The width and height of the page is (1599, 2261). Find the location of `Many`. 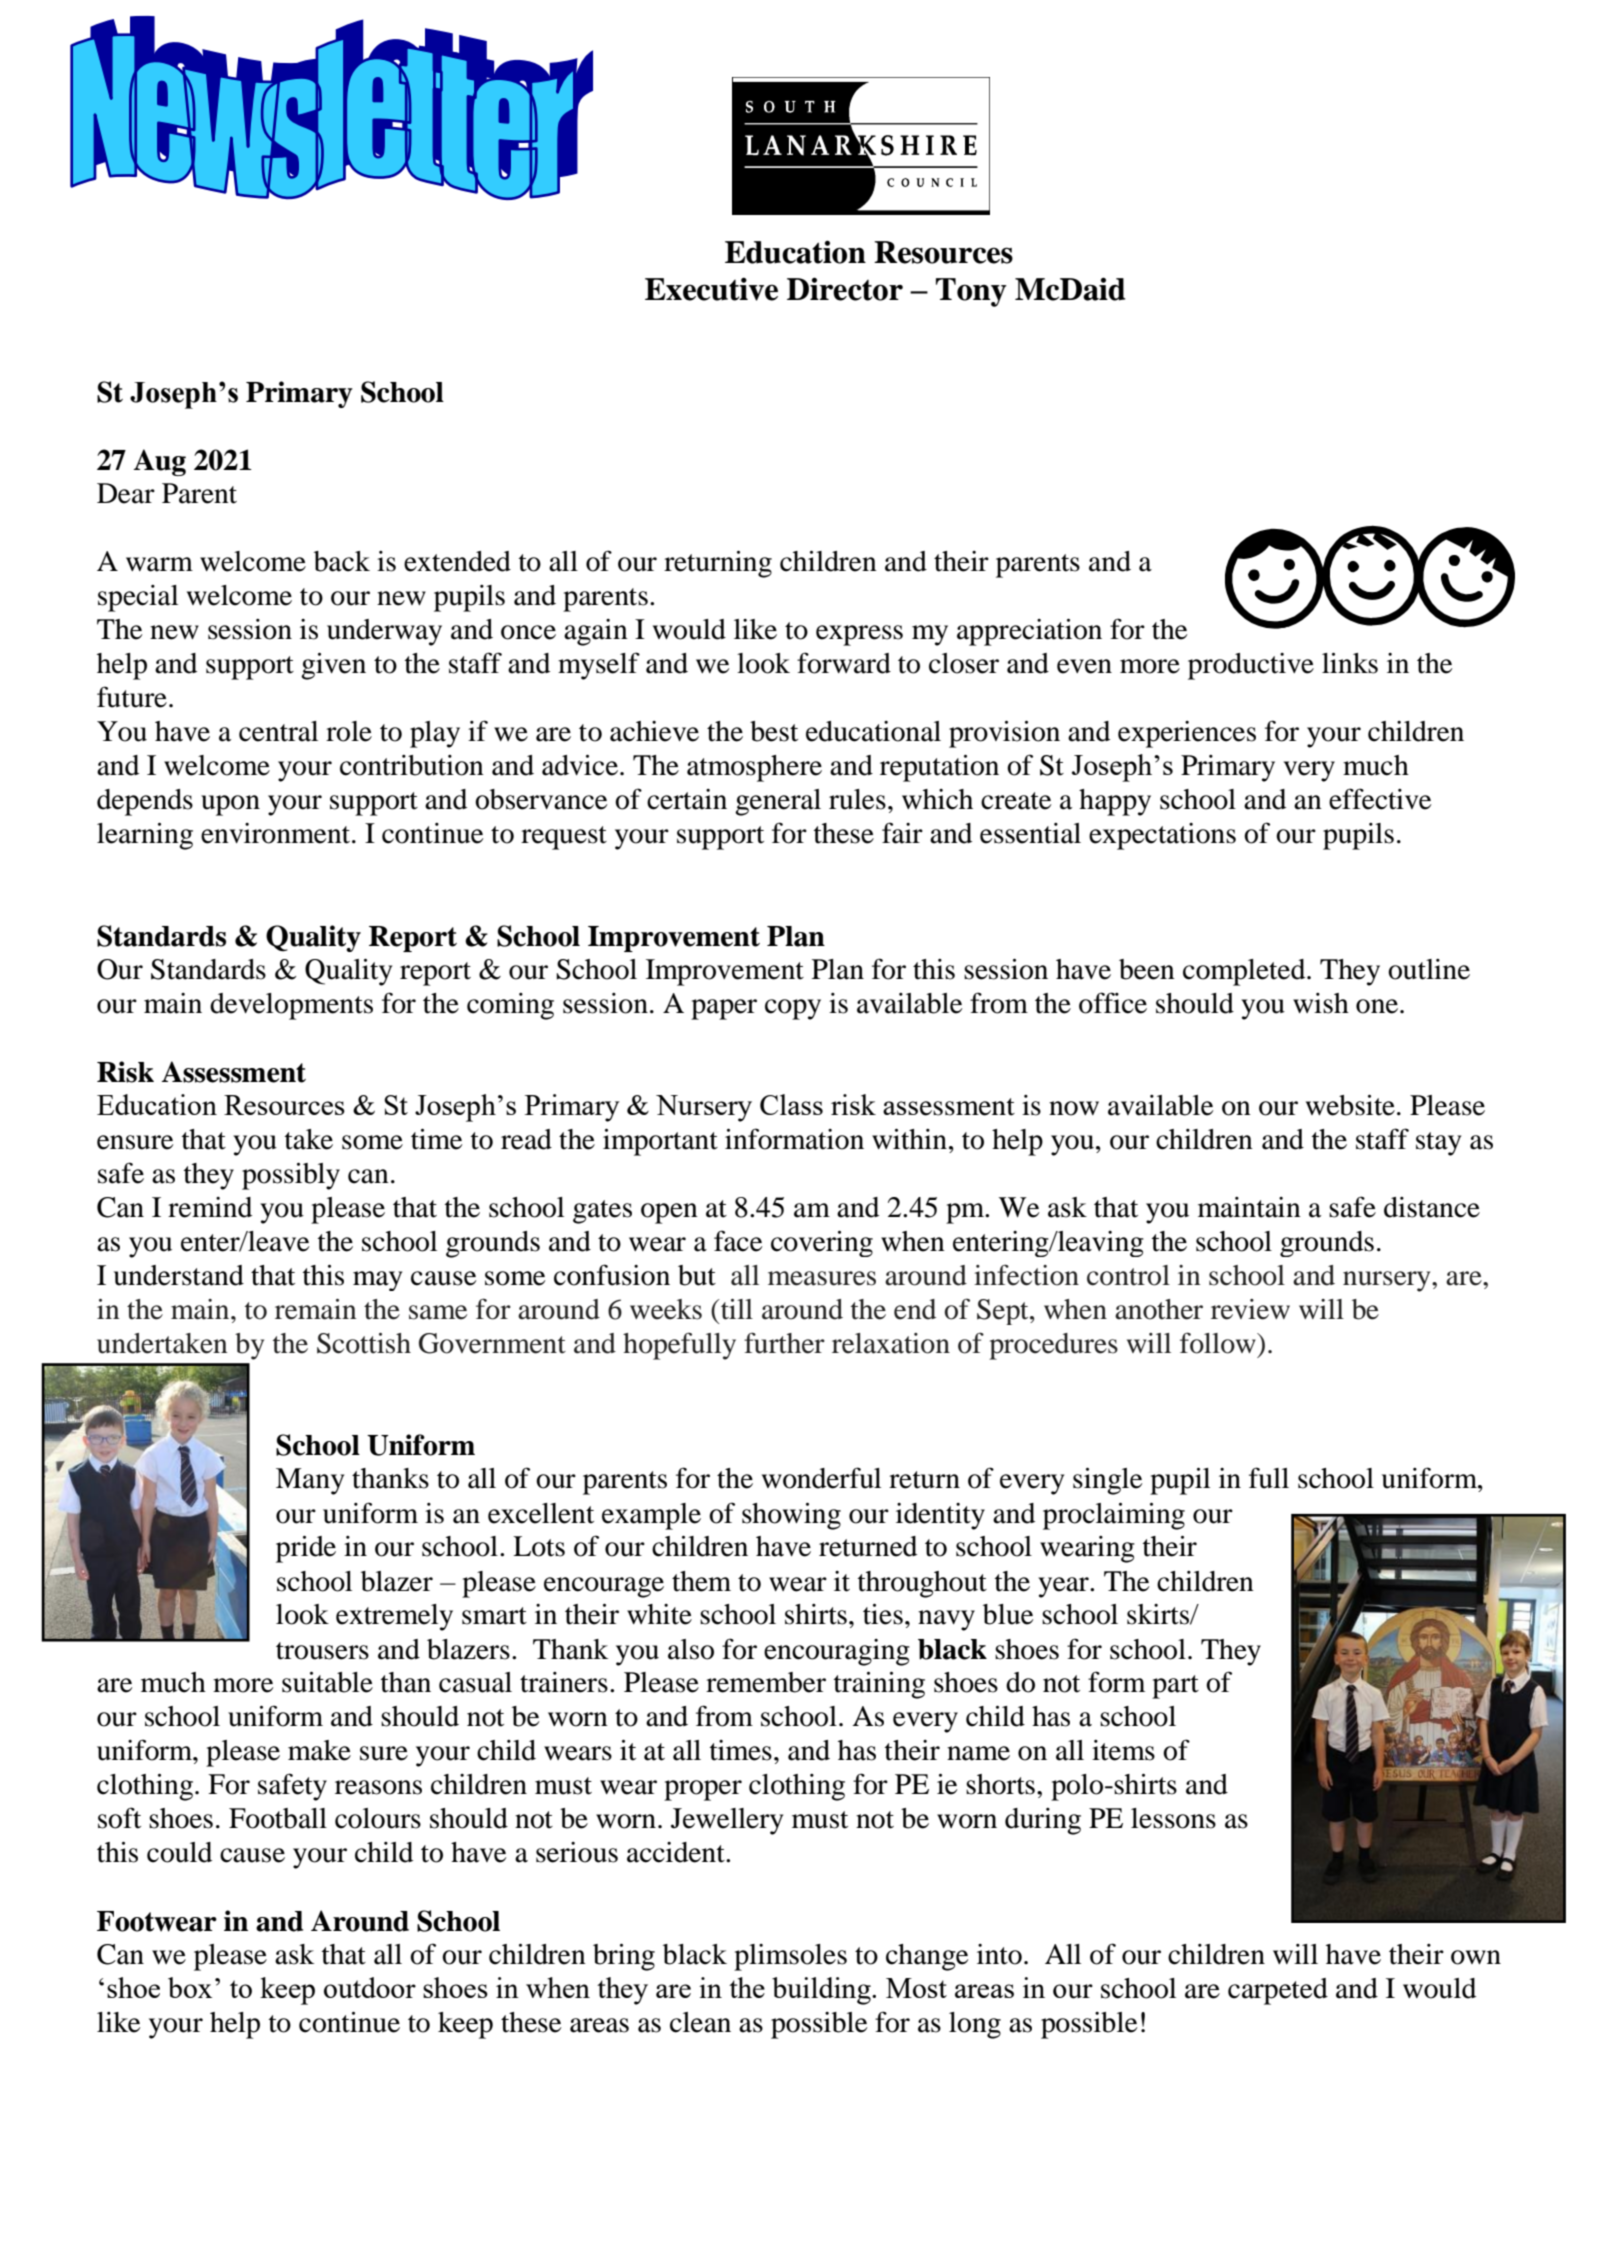

Many is located at coordinates (310, 1481).
